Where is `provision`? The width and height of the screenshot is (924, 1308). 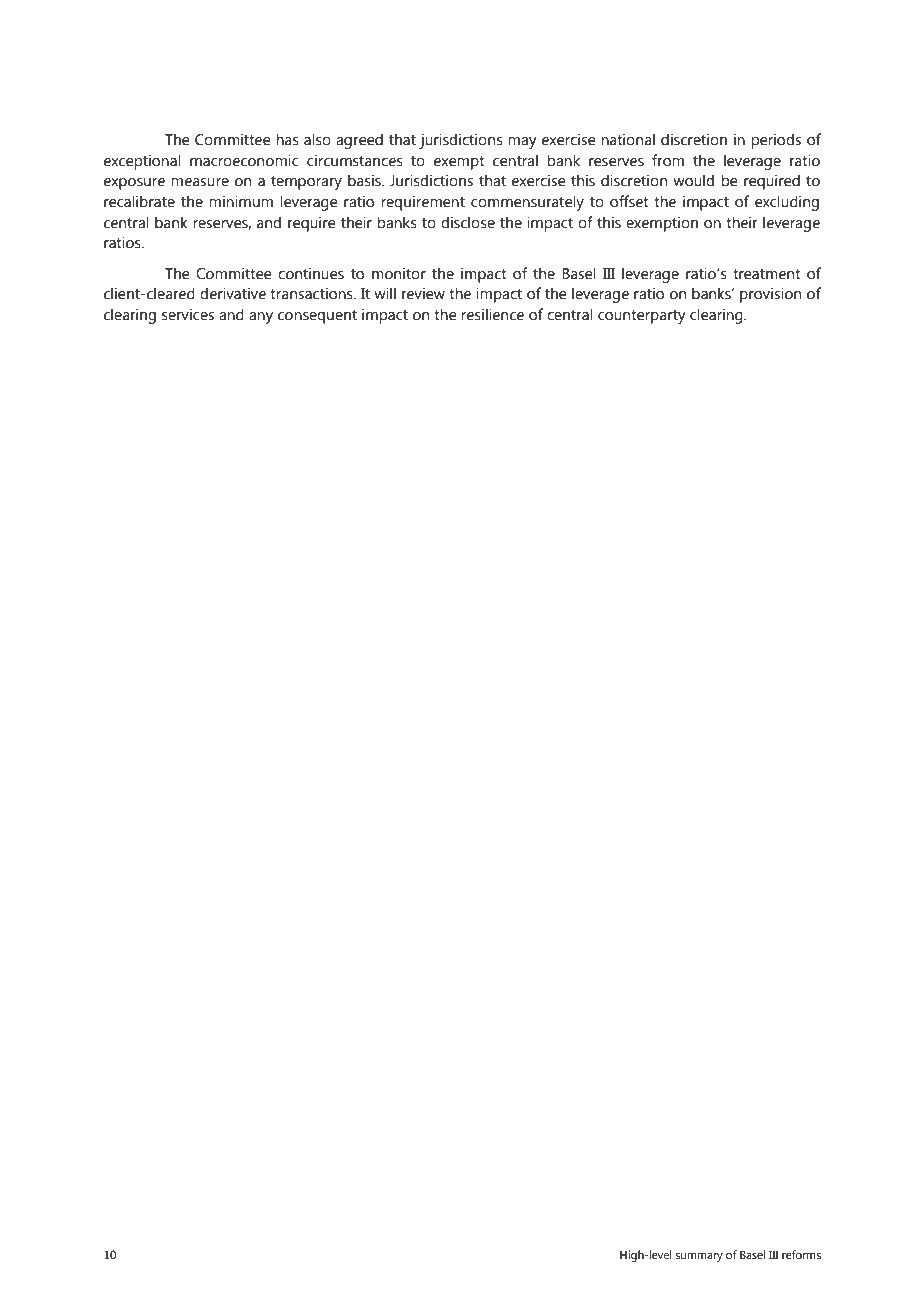 provision is located at coordinates (770, 295).
